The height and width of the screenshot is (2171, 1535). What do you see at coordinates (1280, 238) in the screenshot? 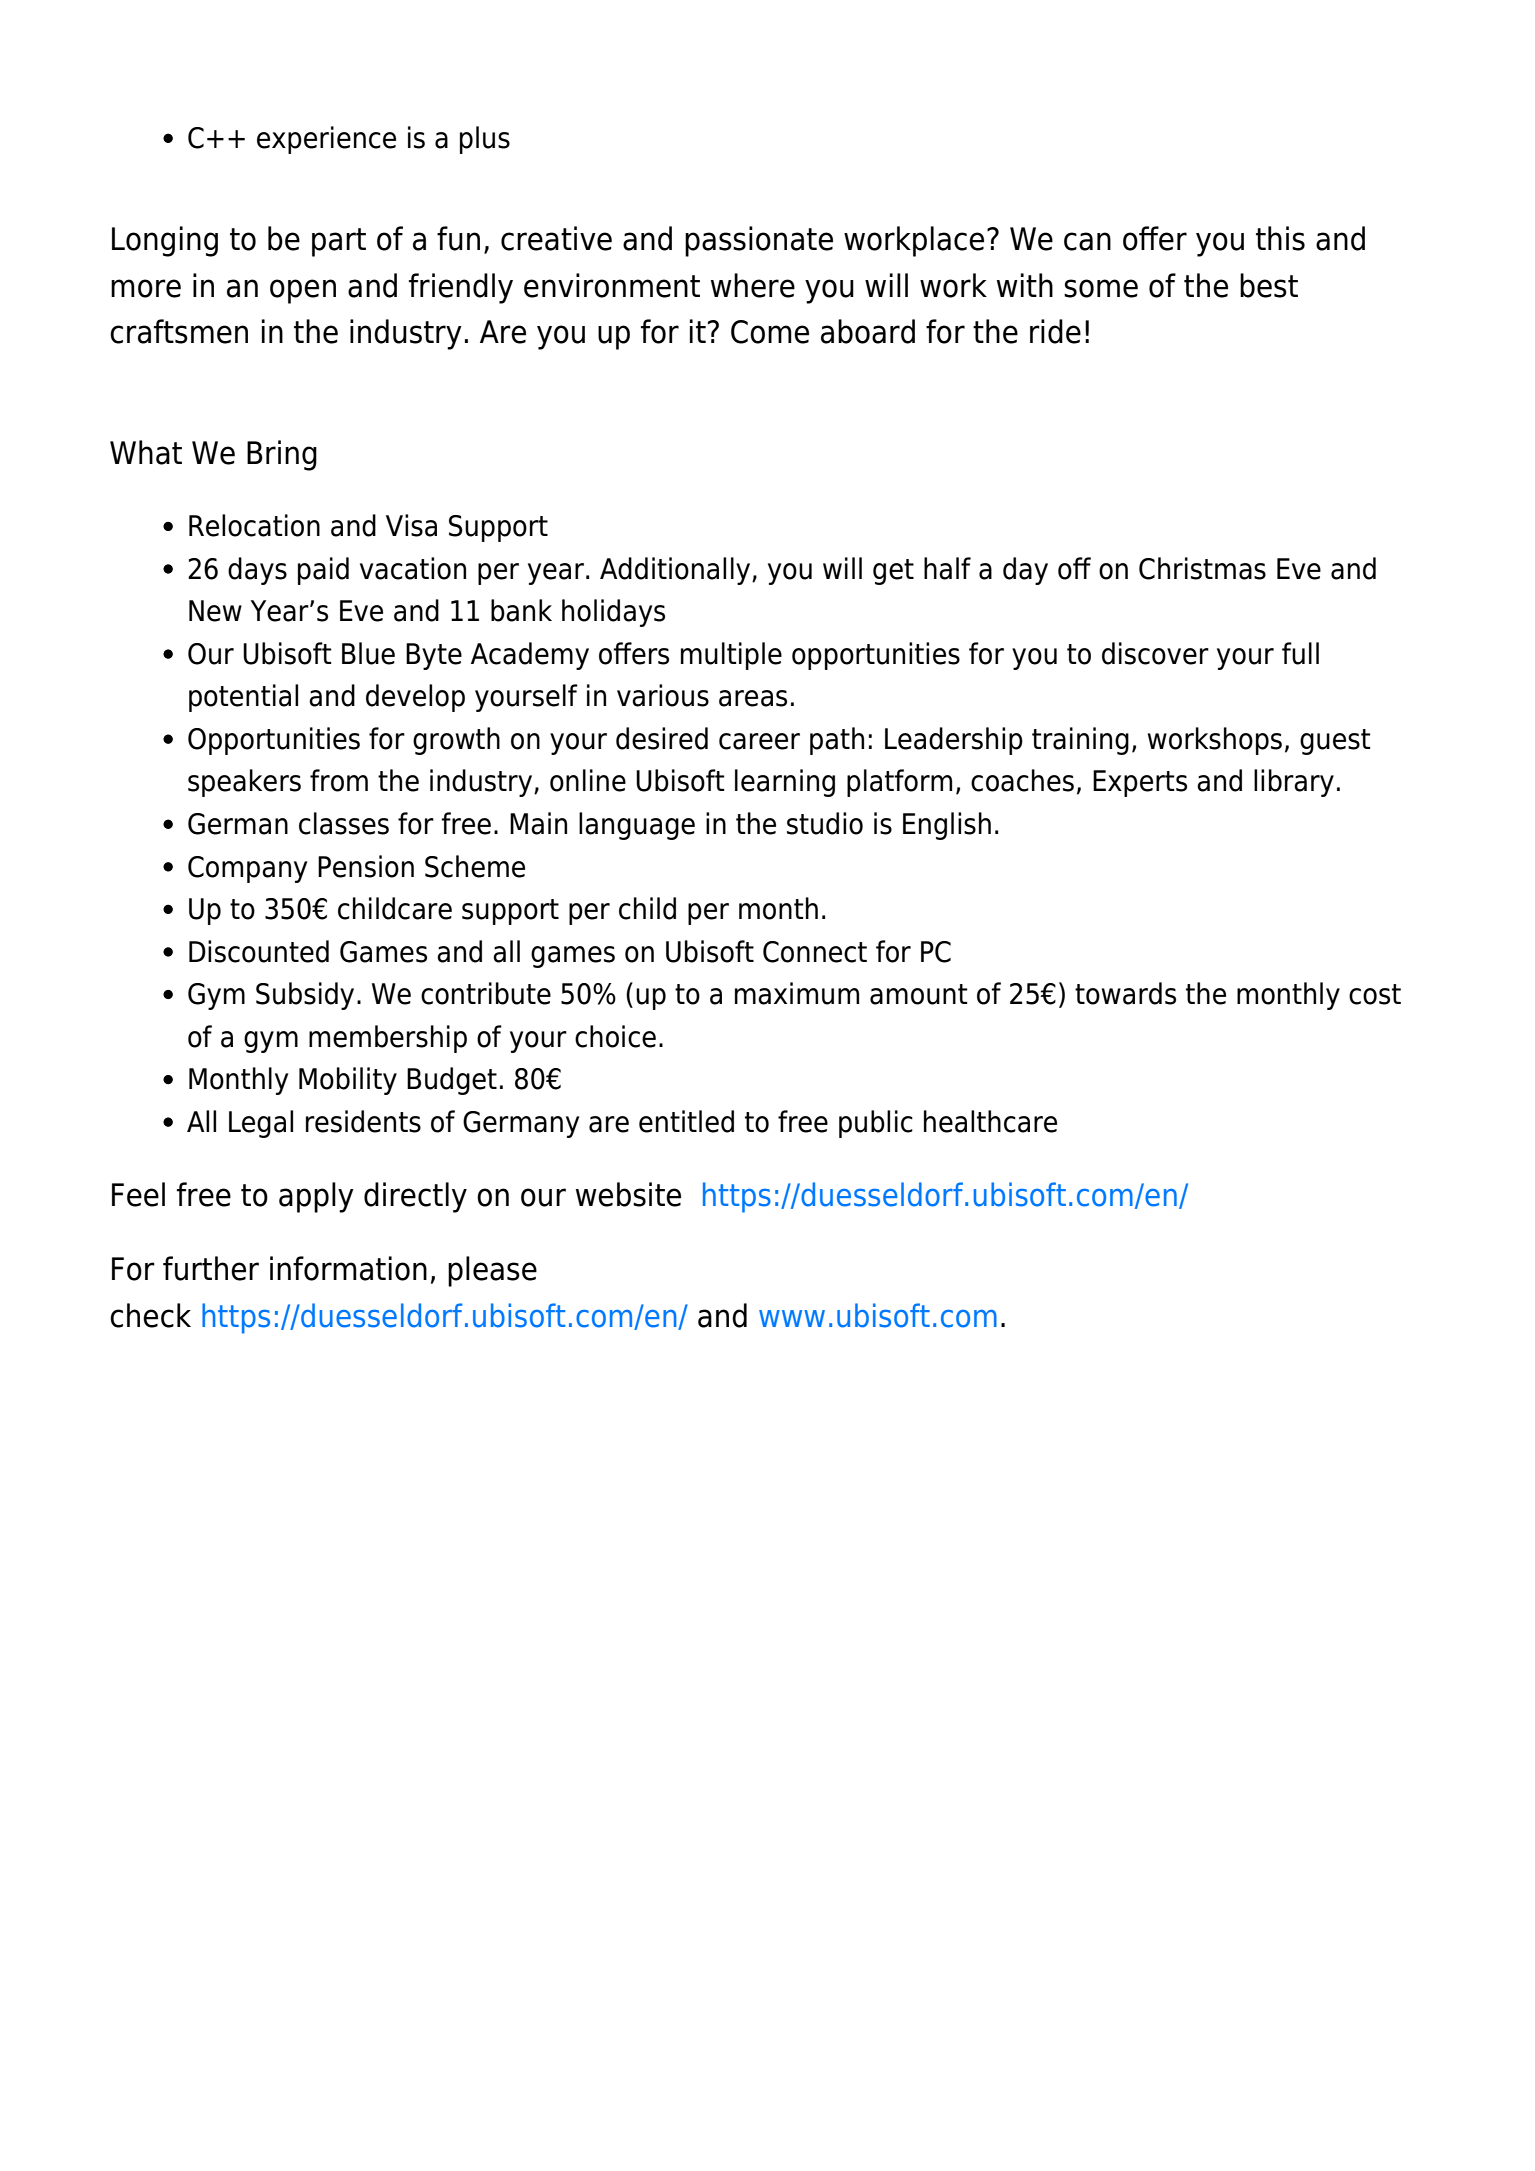
I see `this` at bounding box center [1280, 238].
